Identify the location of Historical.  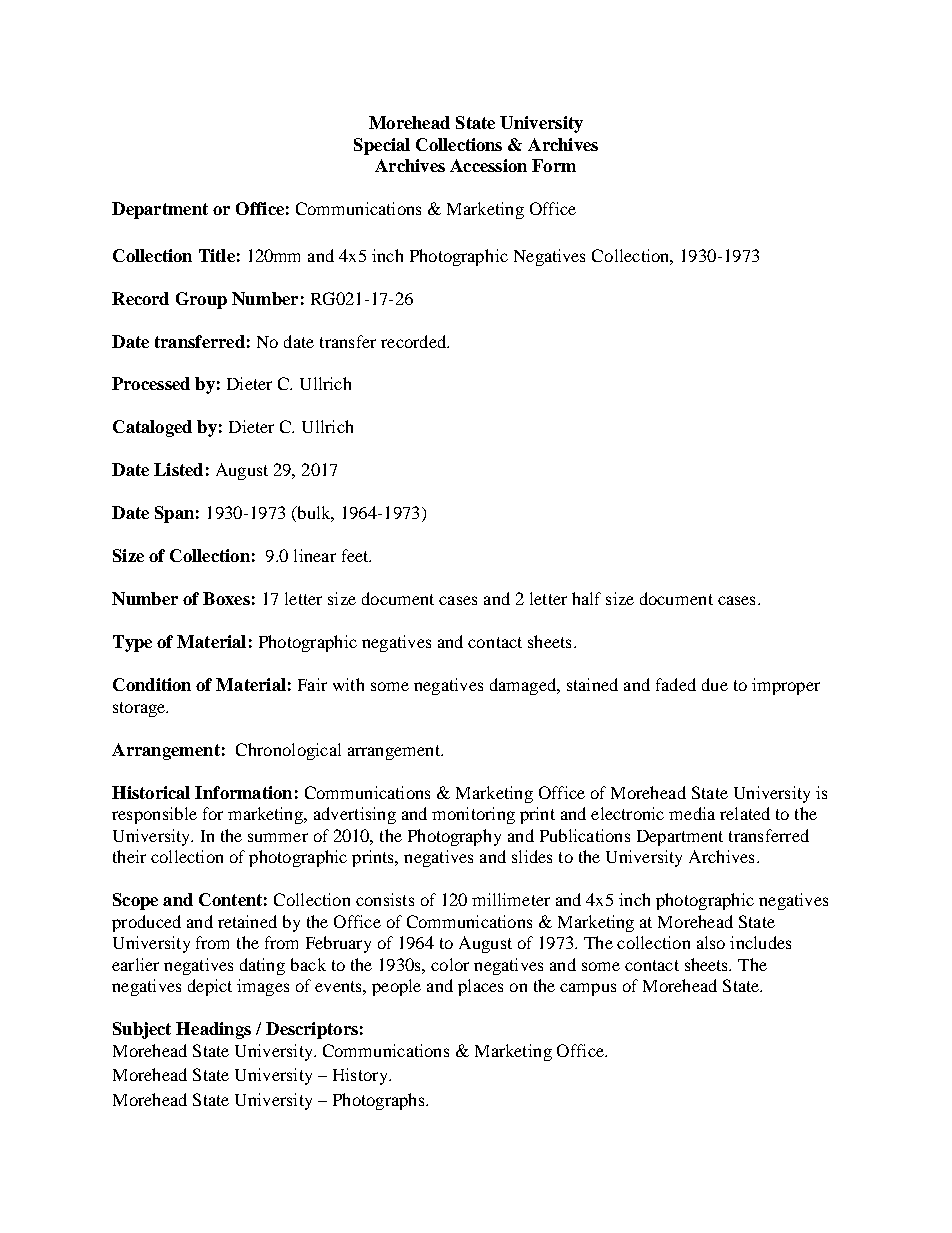
(151, 792).
